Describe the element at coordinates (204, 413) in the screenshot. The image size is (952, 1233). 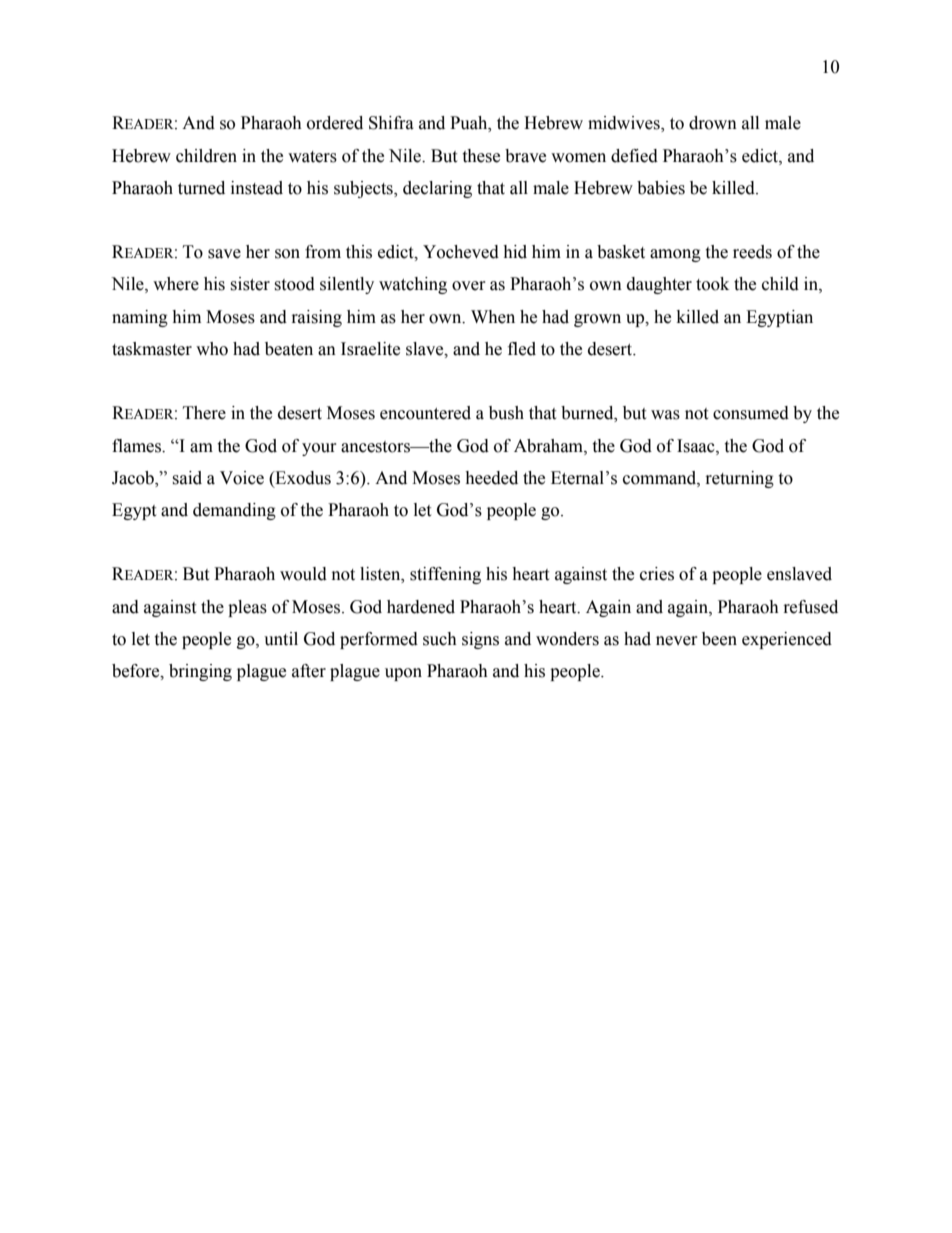
I see `There` at that location.
